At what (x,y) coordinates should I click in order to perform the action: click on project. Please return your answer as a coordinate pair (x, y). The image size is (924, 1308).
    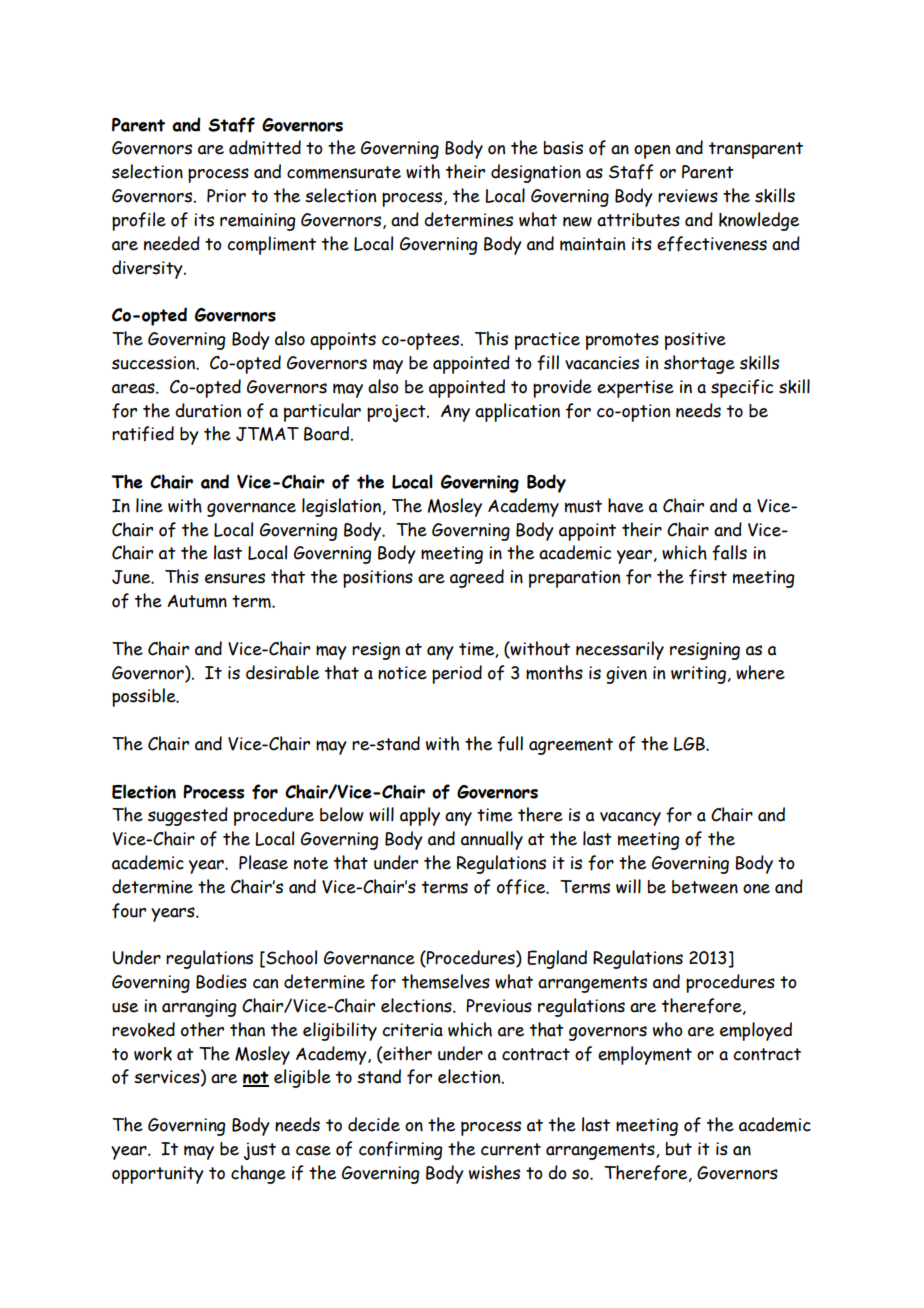
    Looking at the image, I should click on (397, 413).
